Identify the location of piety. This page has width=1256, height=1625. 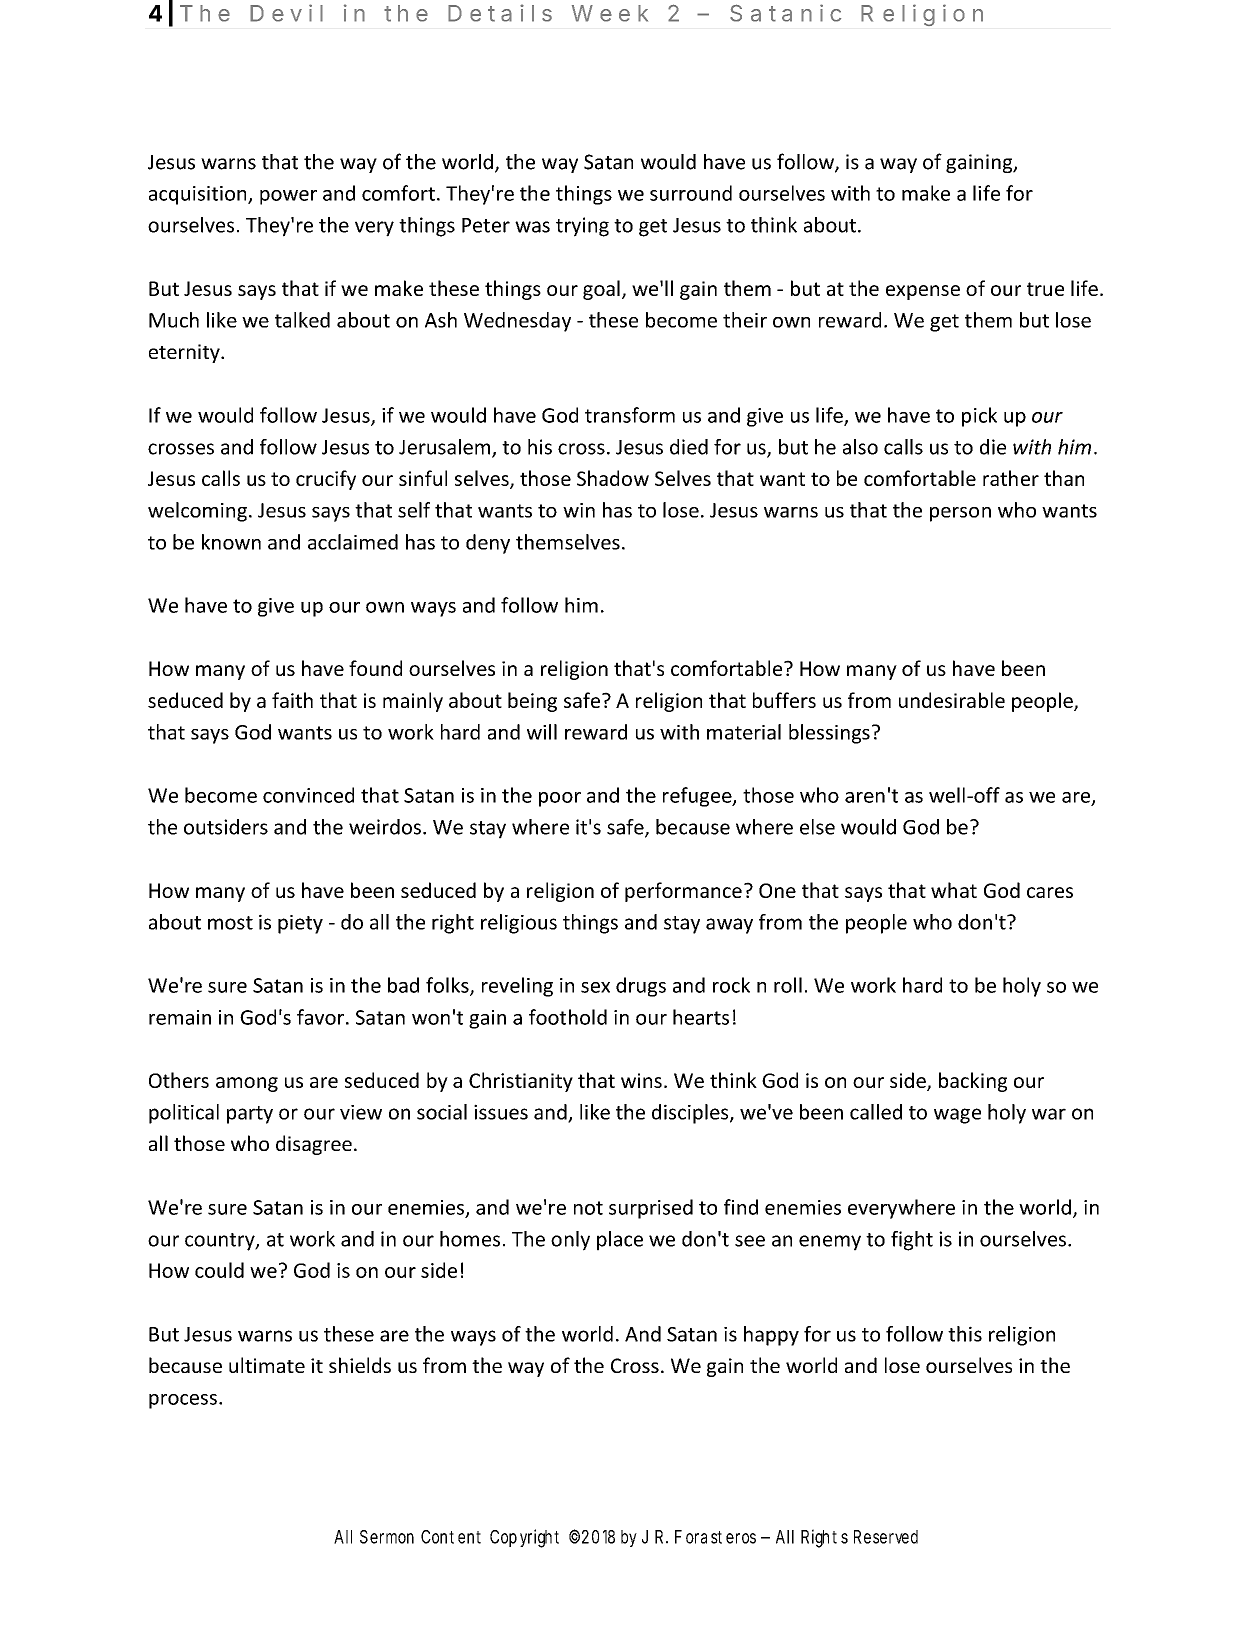
(300, 924).
